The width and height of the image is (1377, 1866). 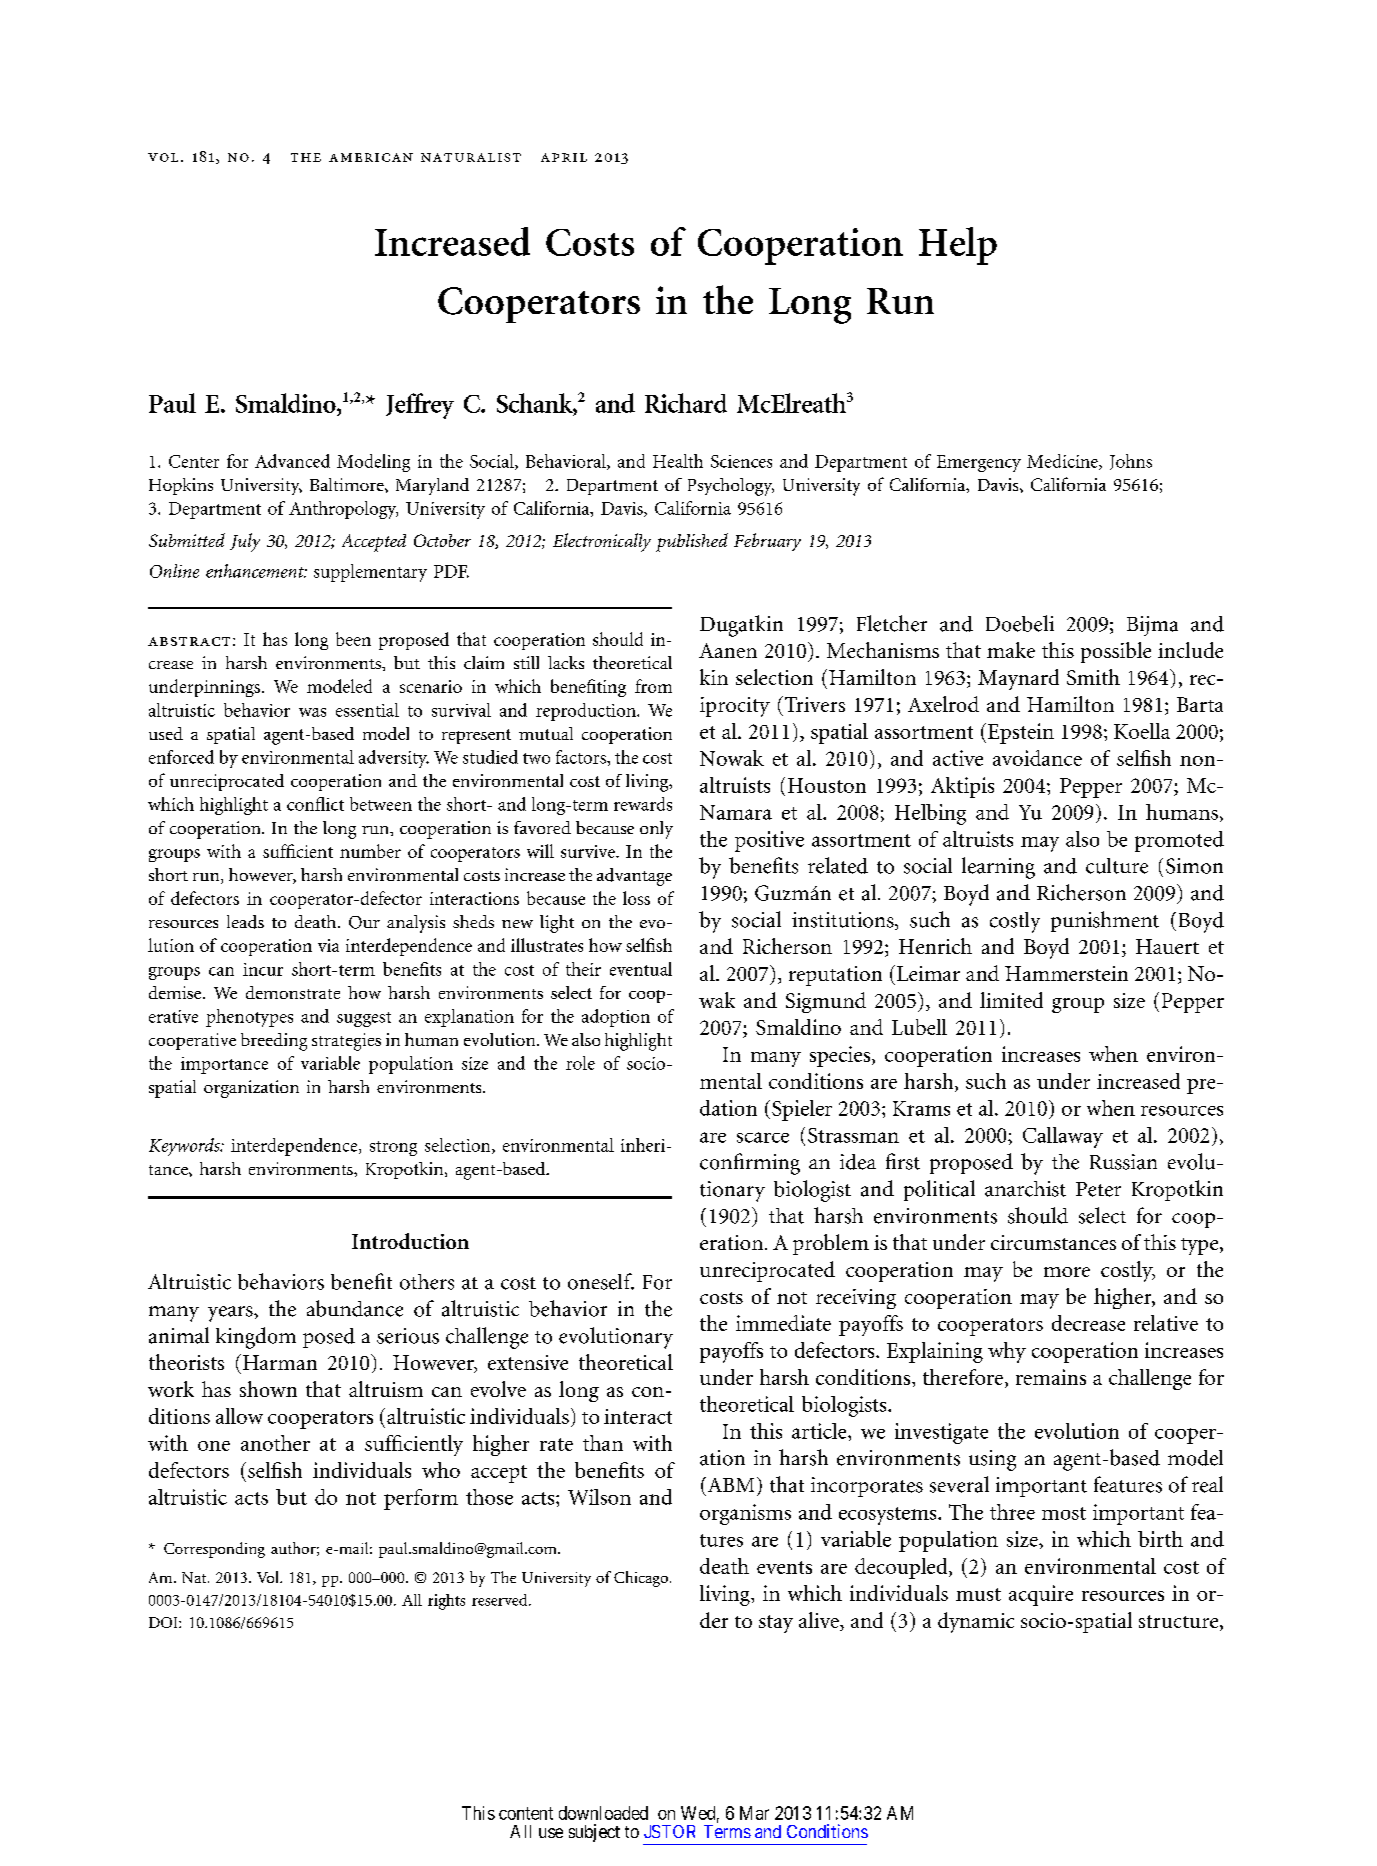 What do you see at coordinates (371, 157) in the image?
I see `american` at bounding box center [371, 157].
